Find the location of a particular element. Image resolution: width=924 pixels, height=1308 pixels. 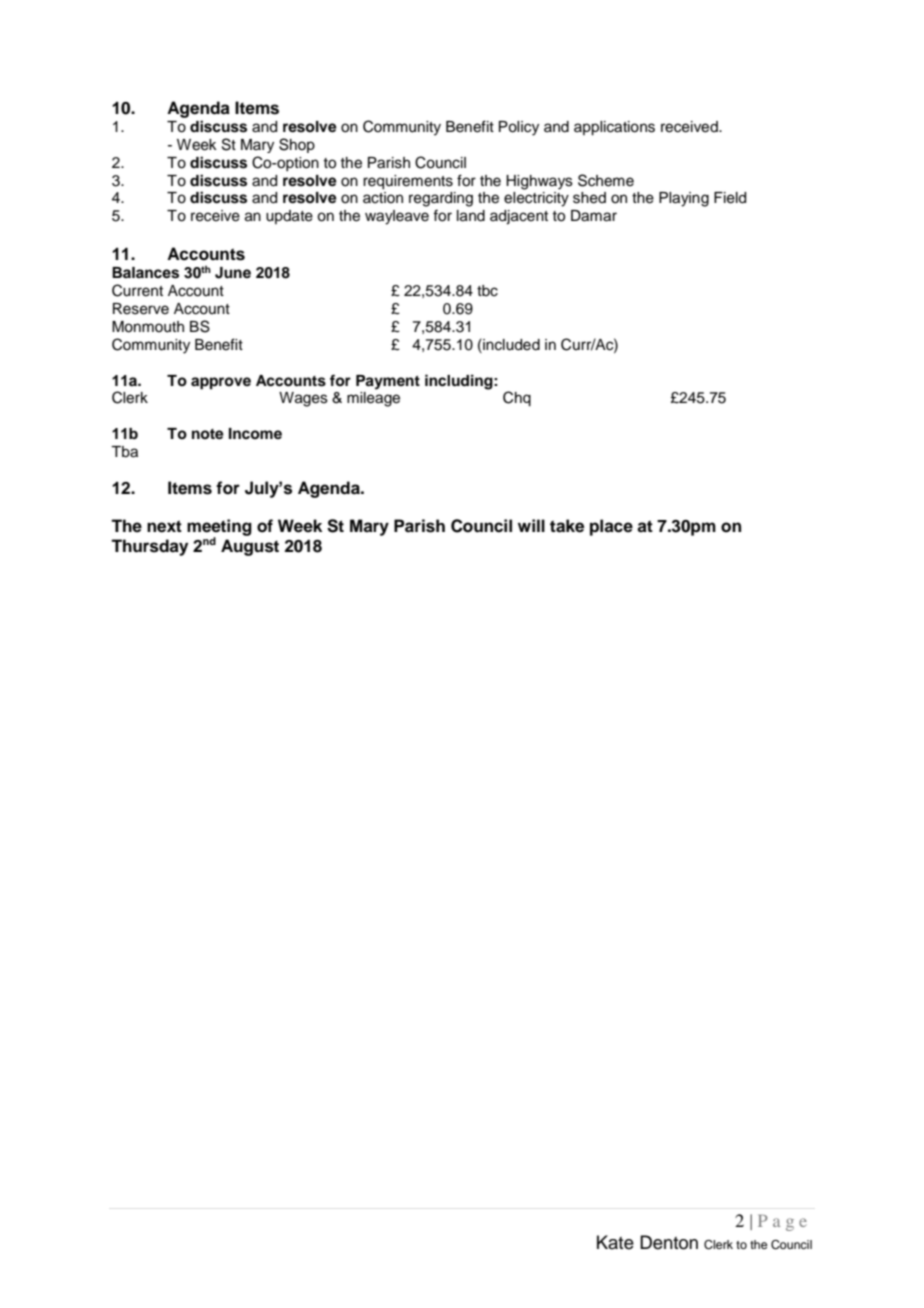

Kate is located at coordinates (615, 1242).
